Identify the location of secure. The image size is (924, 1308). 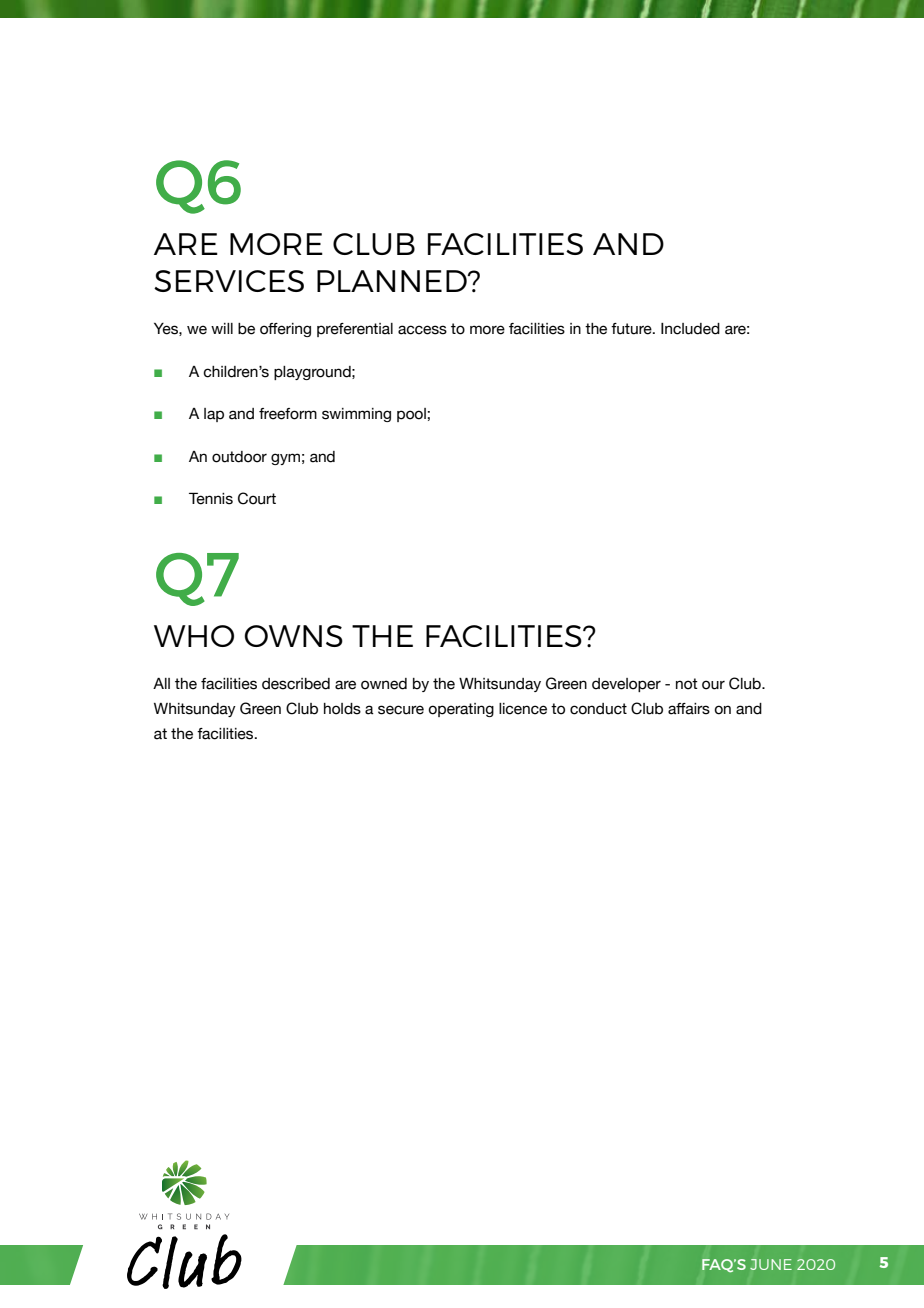
(401, 710).
